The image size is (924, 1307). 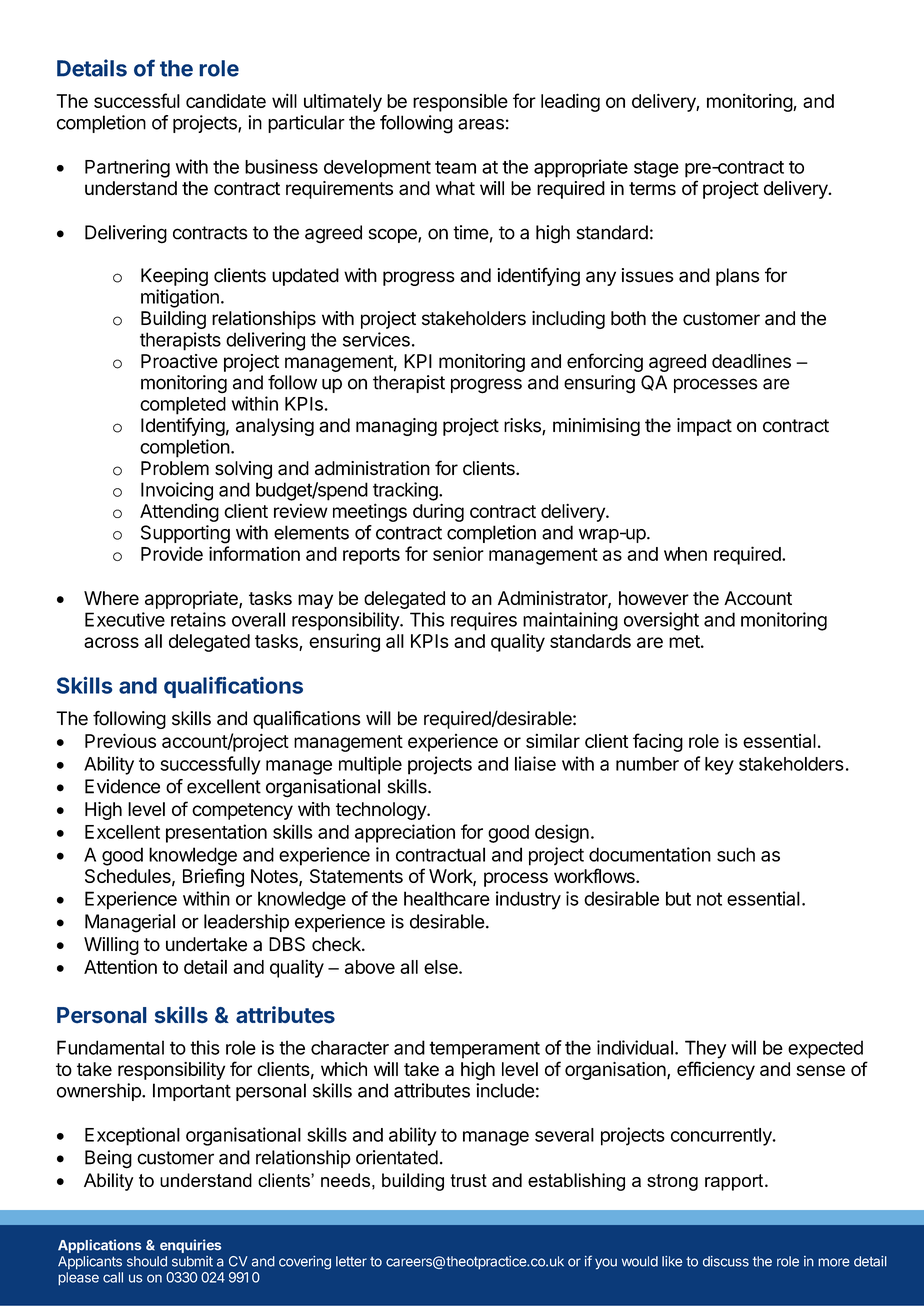 I want to click on Partnering, so click(x=127, y=168).
